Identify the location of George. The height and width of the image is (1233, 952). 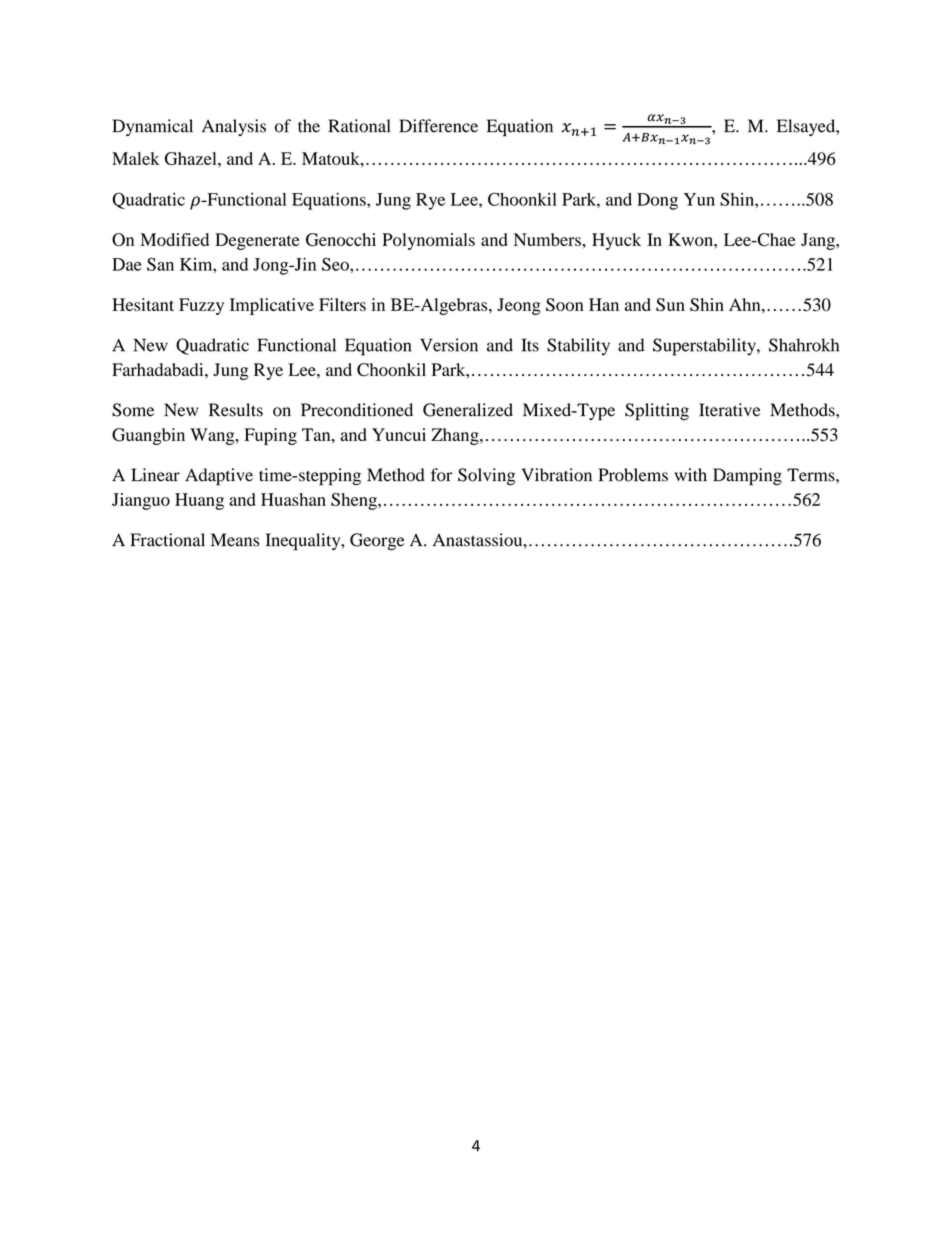
(377, 541).
